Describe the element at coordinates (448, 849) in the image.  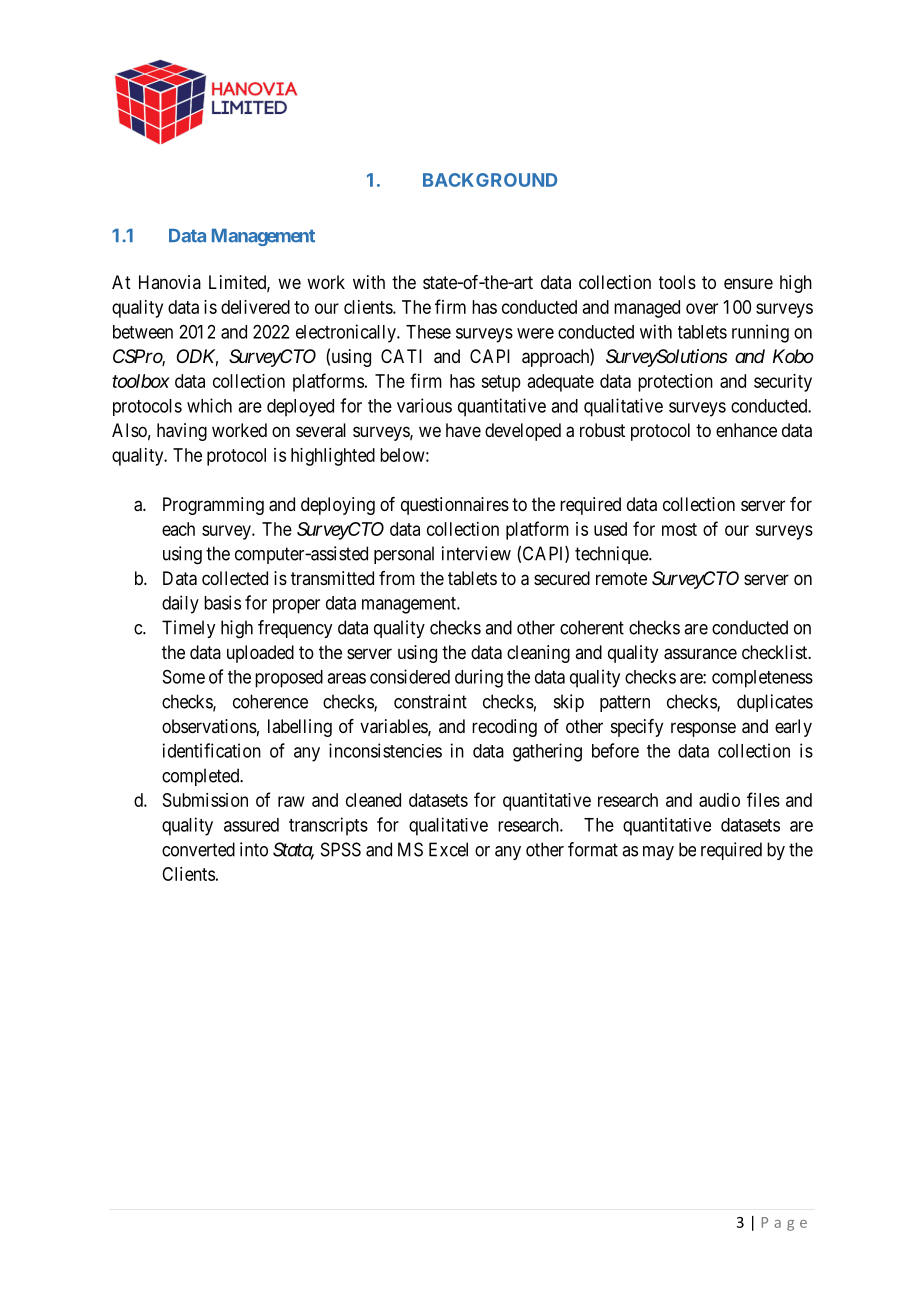
I see `Excel` at that location.
